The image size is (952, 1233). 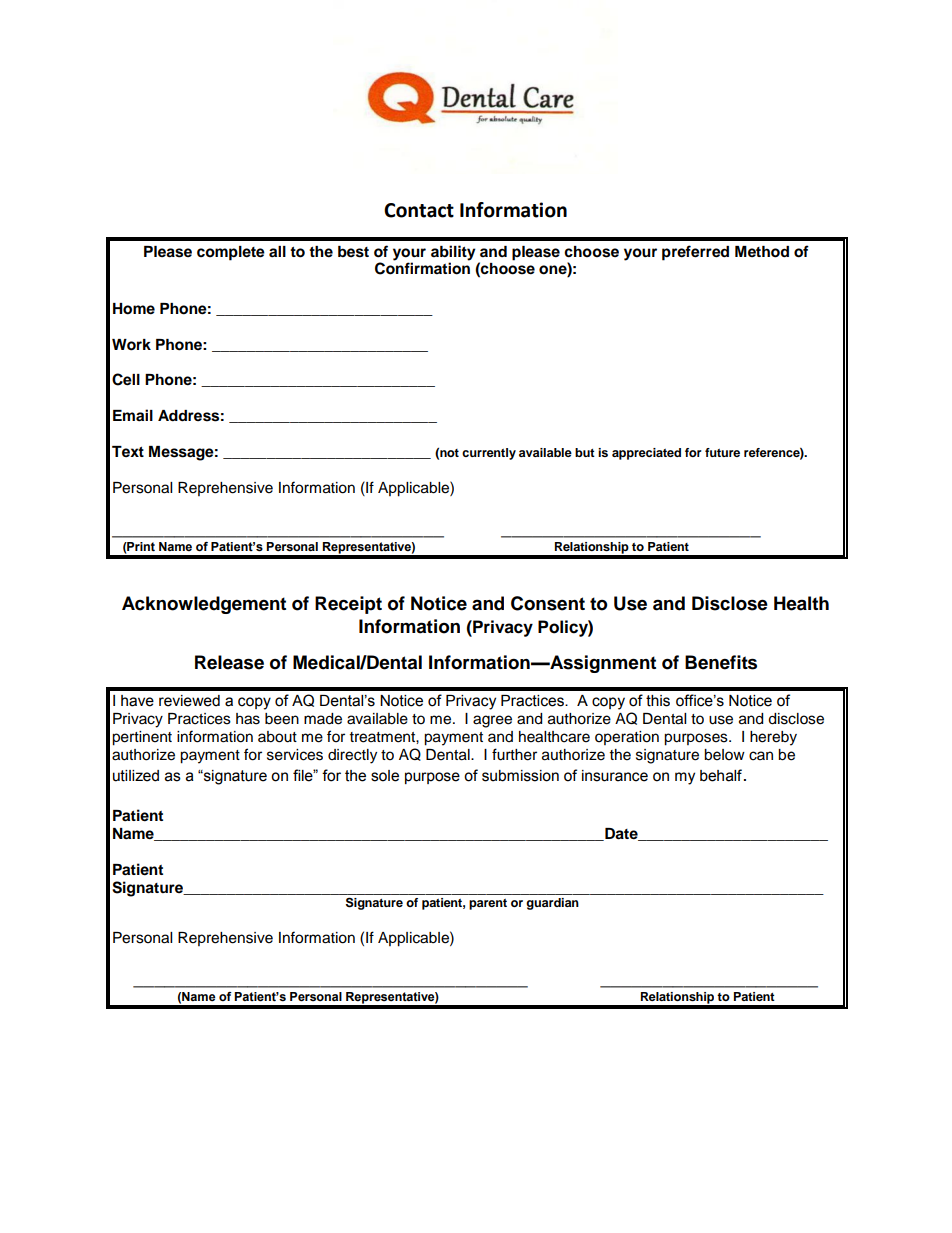 What do you see at coordinates (453, 253) in the document?
I see `ability` at bounding box center [453, 253].
